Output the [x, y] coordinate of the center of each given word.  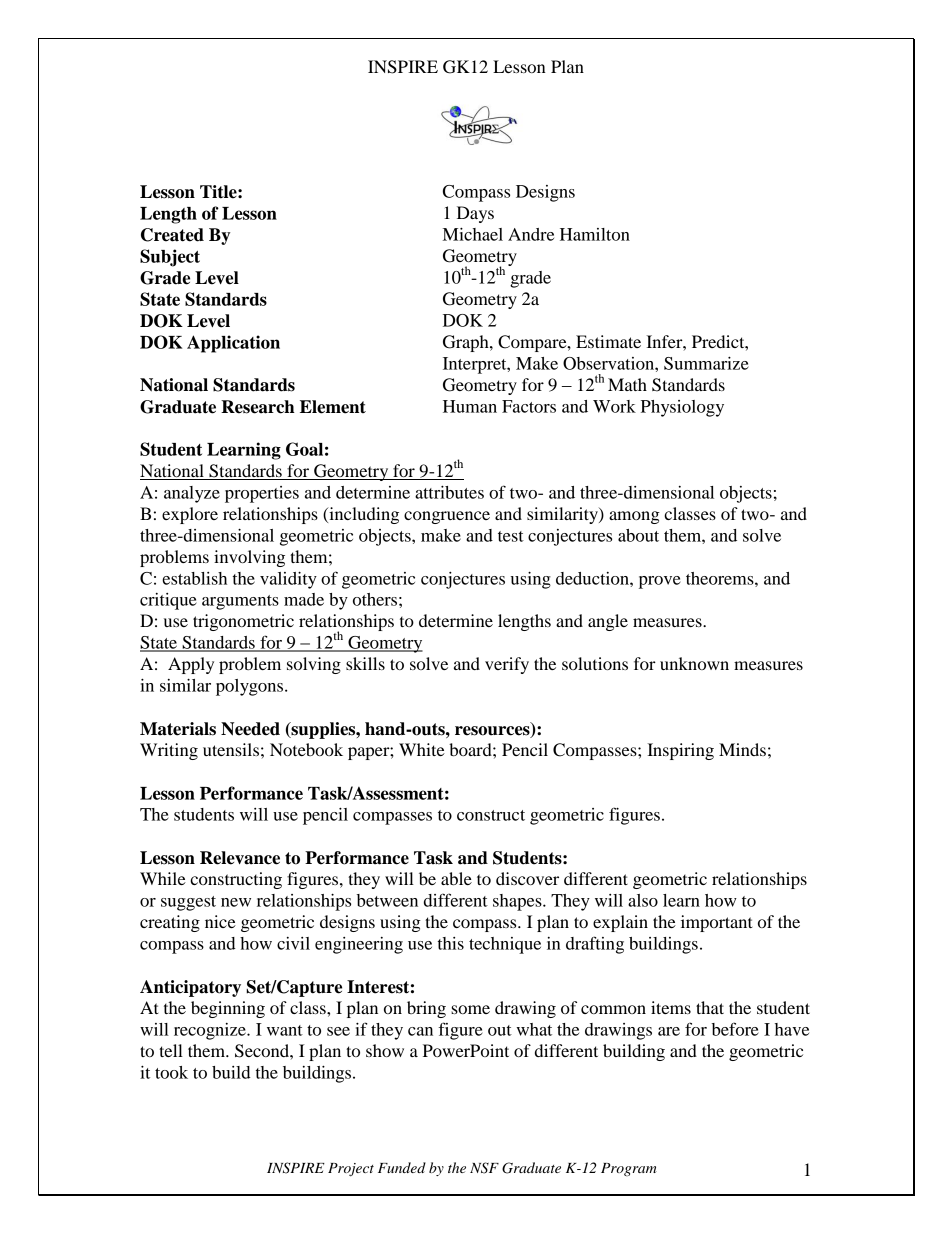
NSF [484, 1168]
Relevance [240, 858]
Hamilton [595, 234]
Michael [473, 234]
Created [172, 235]
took [171, 1072]
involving [249, 558]
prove [660, 582]
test [511, 536]
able [456, 878]
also [643, 900]
